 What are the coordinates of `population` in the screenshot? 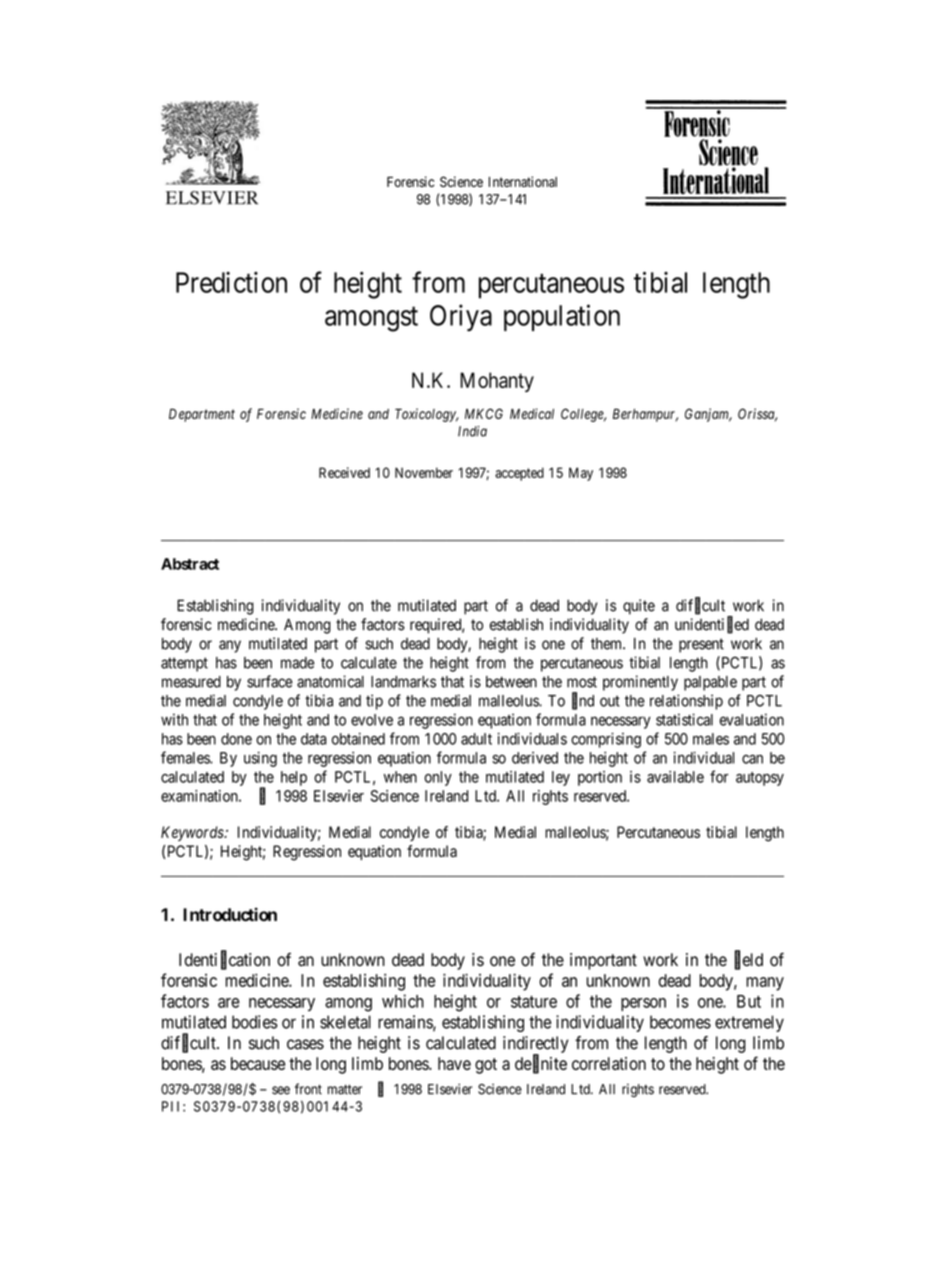 It's located at (562, 317).
